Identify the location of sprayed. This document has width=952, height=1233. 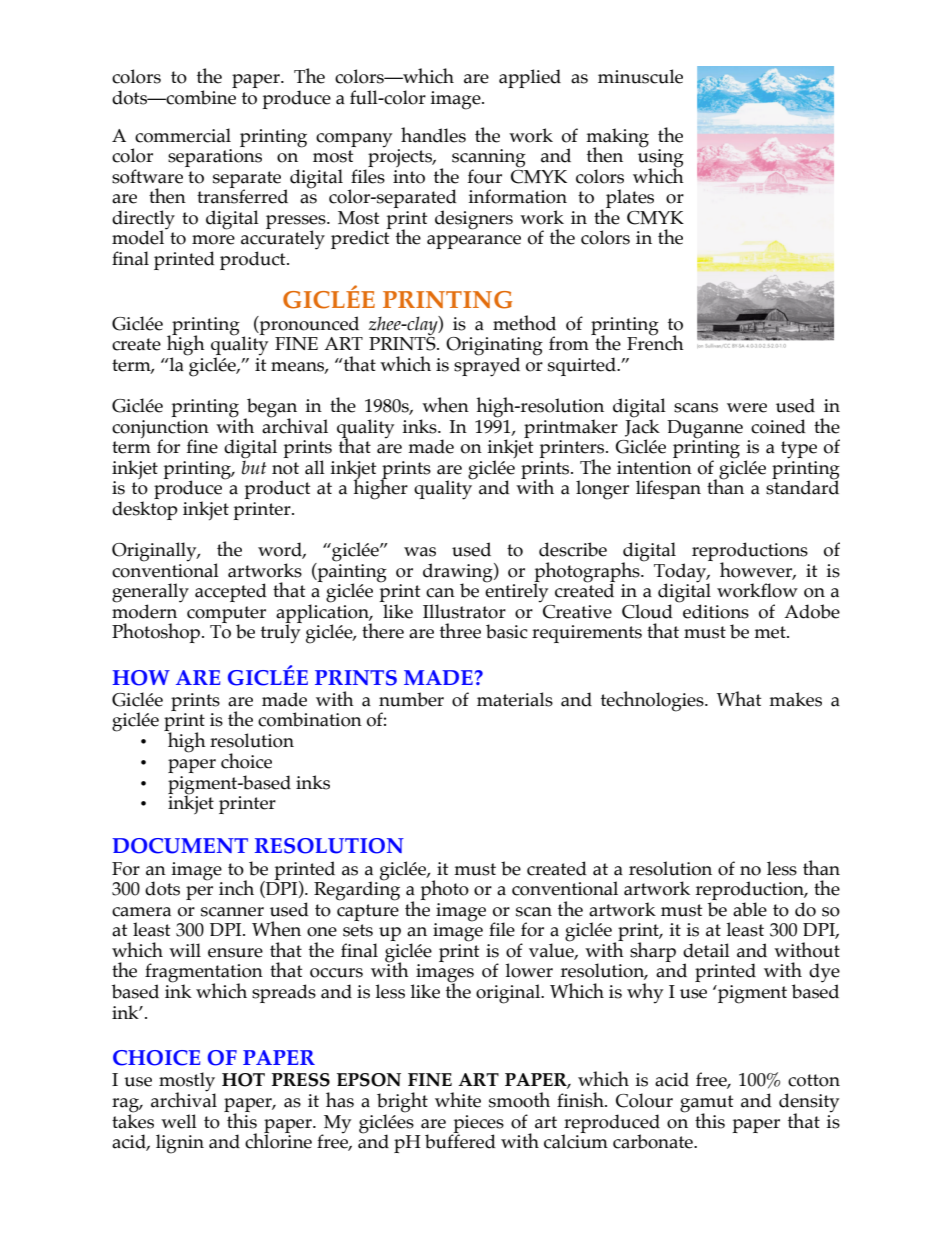
(487, 366).
